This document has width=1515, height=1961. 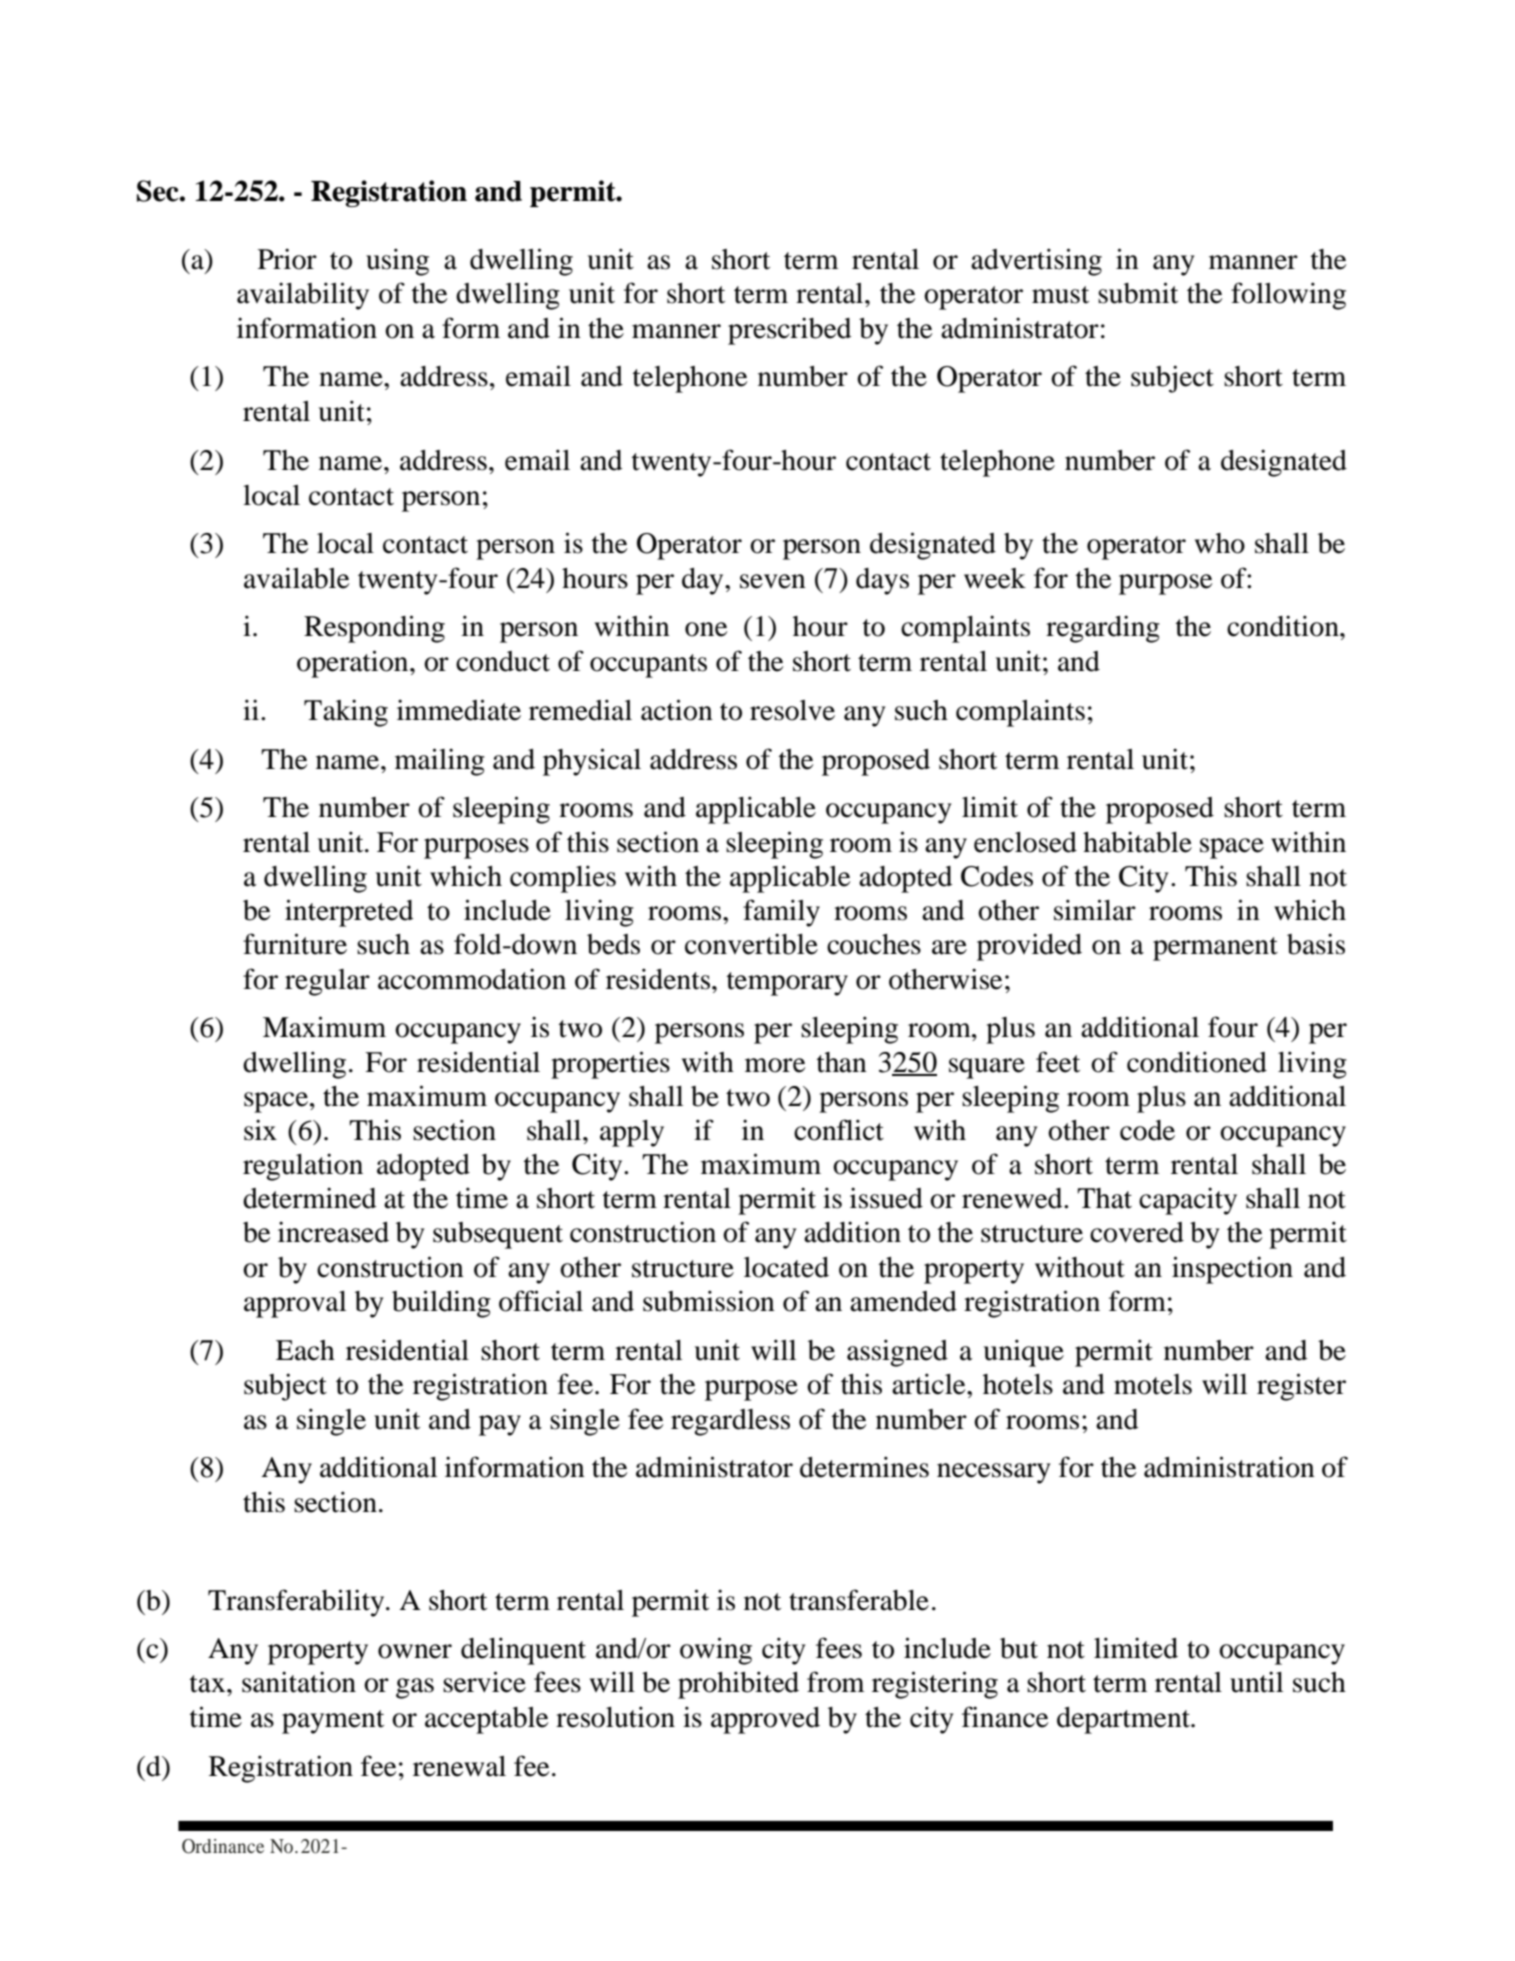 What do you see at coordinates (792, 710) in the document?
I see `resolve` at bounding box center [792, 710].
